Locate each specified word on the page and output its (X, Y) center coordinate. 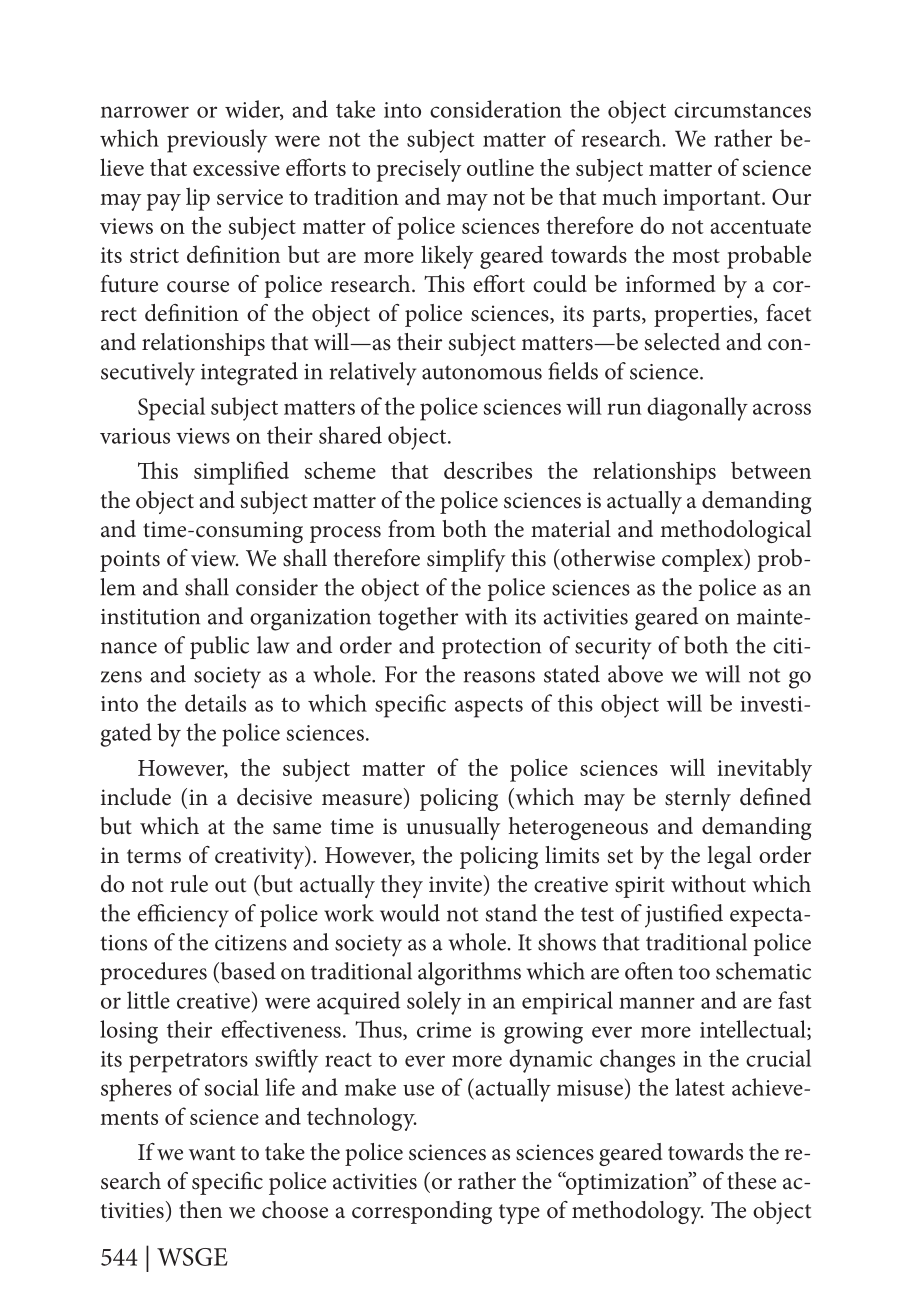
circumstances (742, 110)
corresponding (422, 1212)
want (212, 1153)
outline (500, 167)
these (751, 1181)
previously (217, 141)
